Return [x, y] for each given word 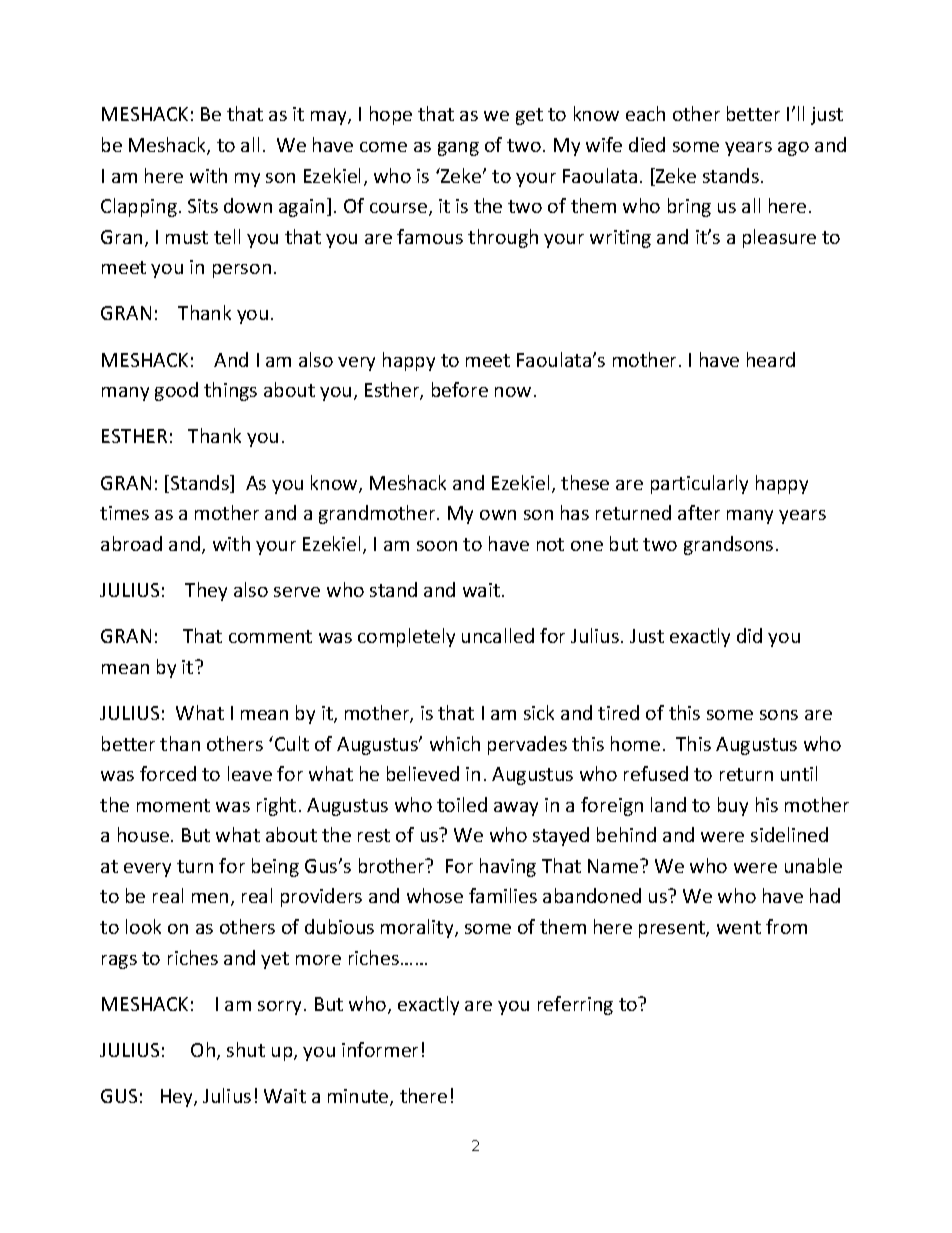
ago [793, 149]
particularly [699, 484]
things [230, 391]
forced [168, 773]
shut [246, 1049]
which [455, 743]
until [799, 773]
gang [458, 149]
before [460, 389]
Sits [203, 206]
